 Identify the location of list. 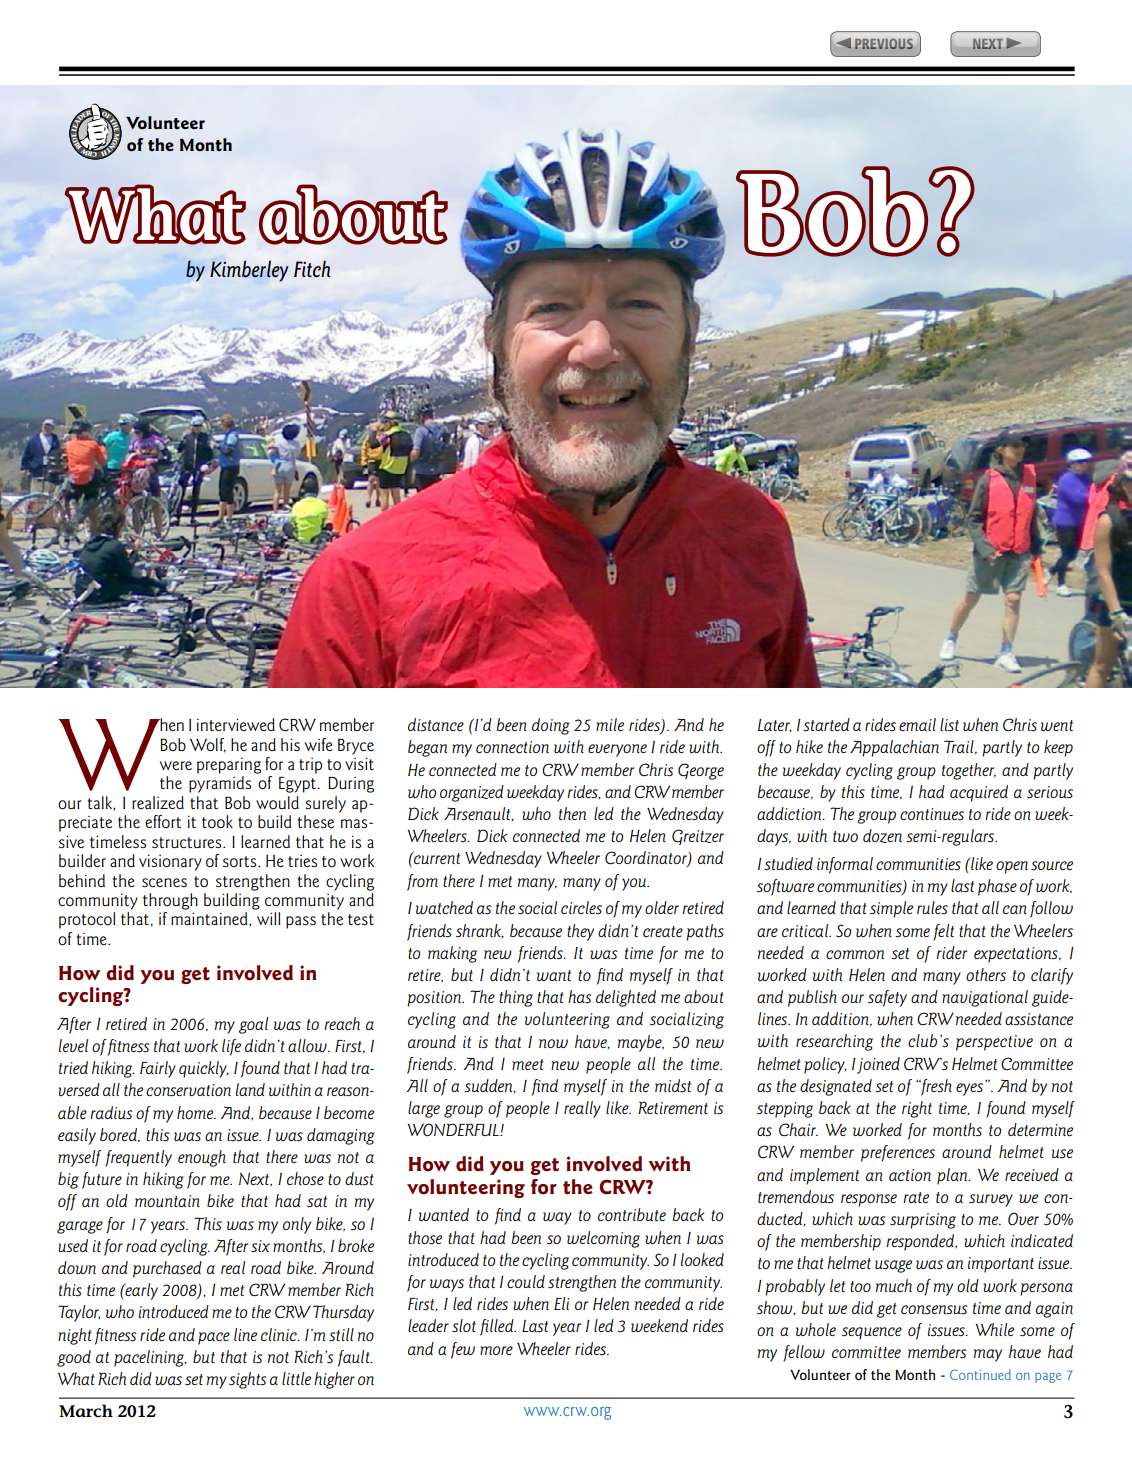
(949, 724).
